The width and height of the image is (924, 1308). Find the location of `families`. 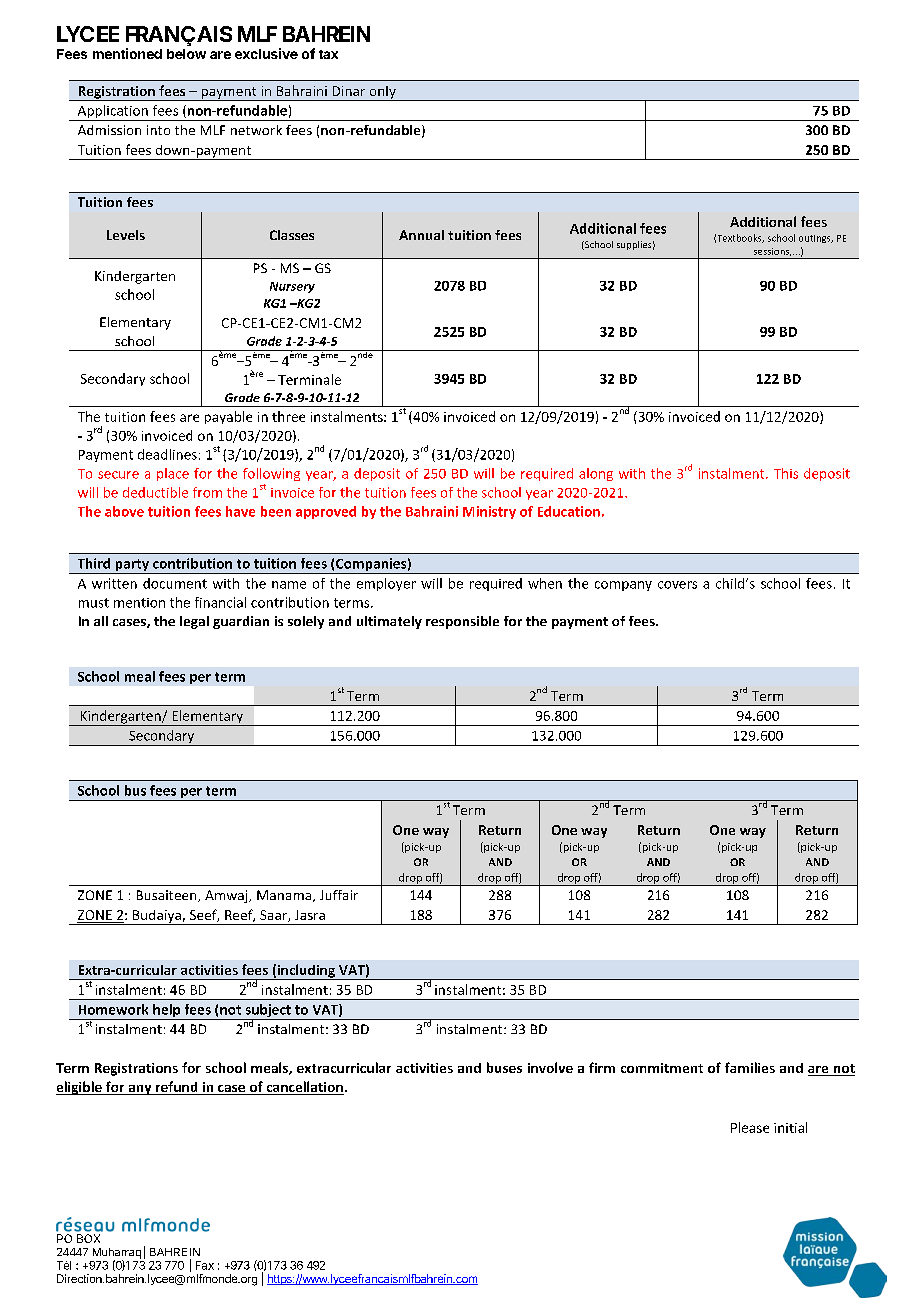

families is located at coordinates (750, 1067).
